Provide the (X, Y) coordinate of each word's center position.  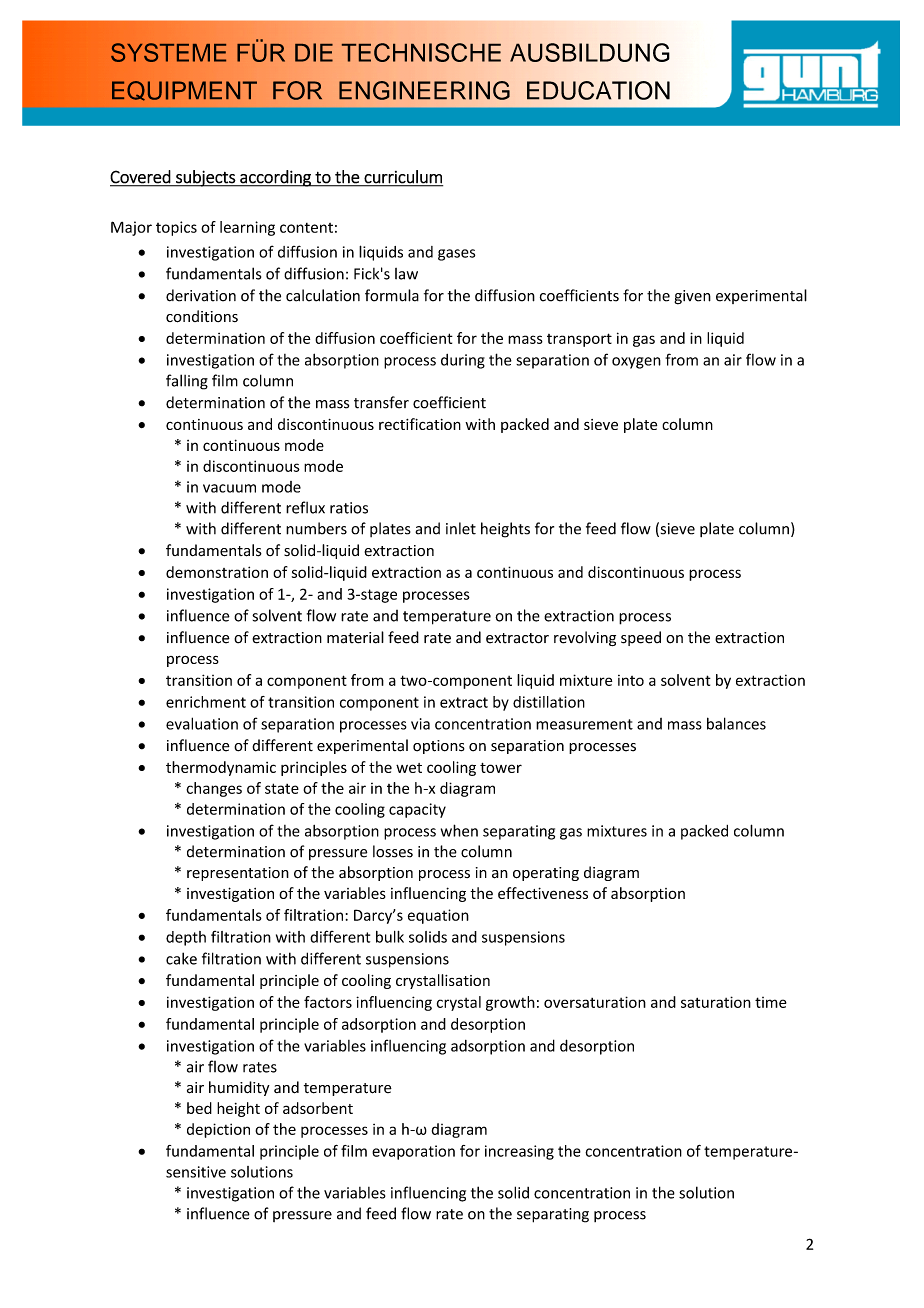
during (463, 361)
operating (546, 874)
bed (199, 1108)
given (692, 297)
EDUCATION (598, 90)
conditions (202, 316)
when (459, 830)
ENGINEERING (424, 90)
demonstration (217, 572)
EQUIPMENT (184, 91)
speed (641, 638)
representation (238, 874)
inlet (461, 528)
